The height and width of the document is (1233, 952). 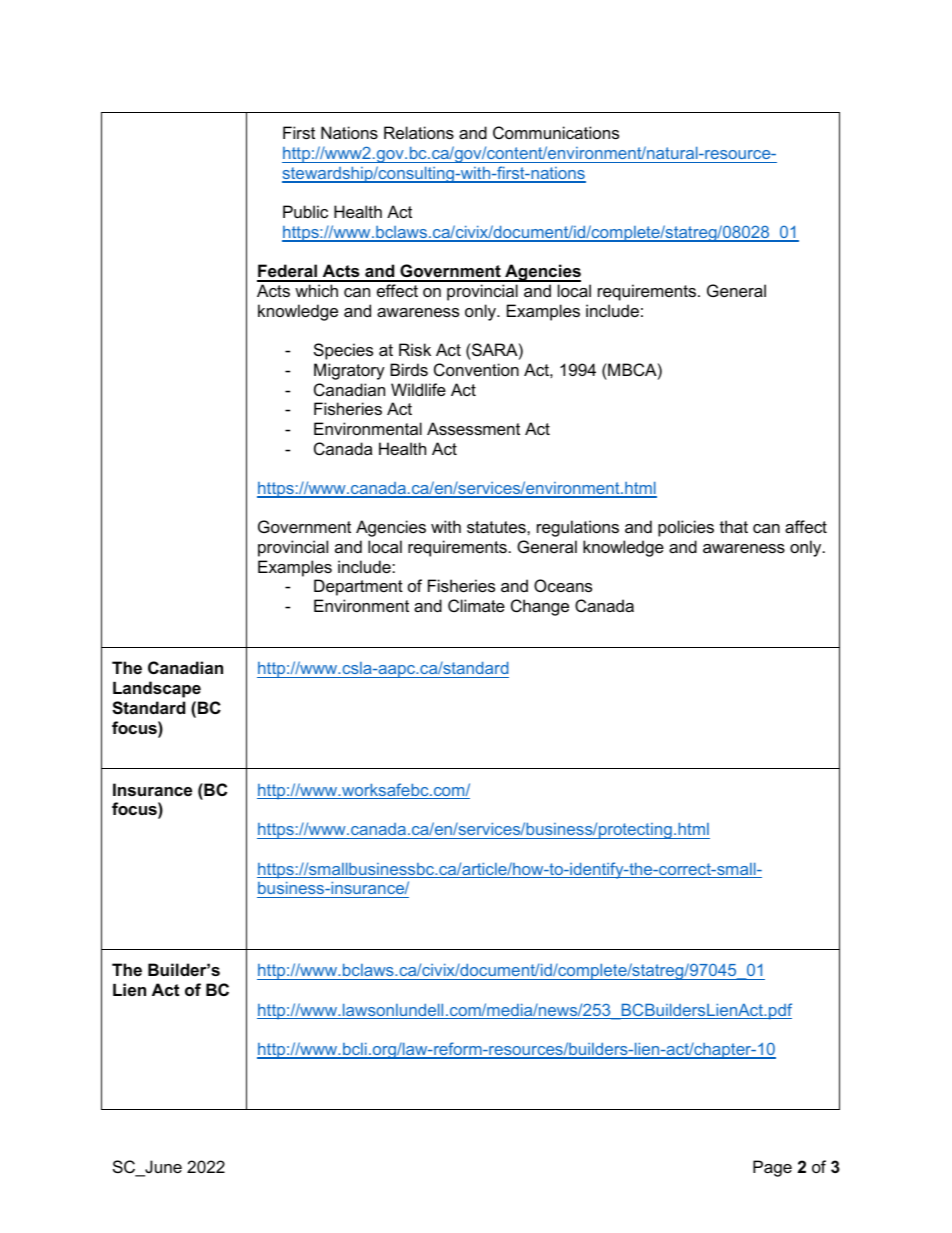 I want to click on Communications, so click(x=556, y=132).
